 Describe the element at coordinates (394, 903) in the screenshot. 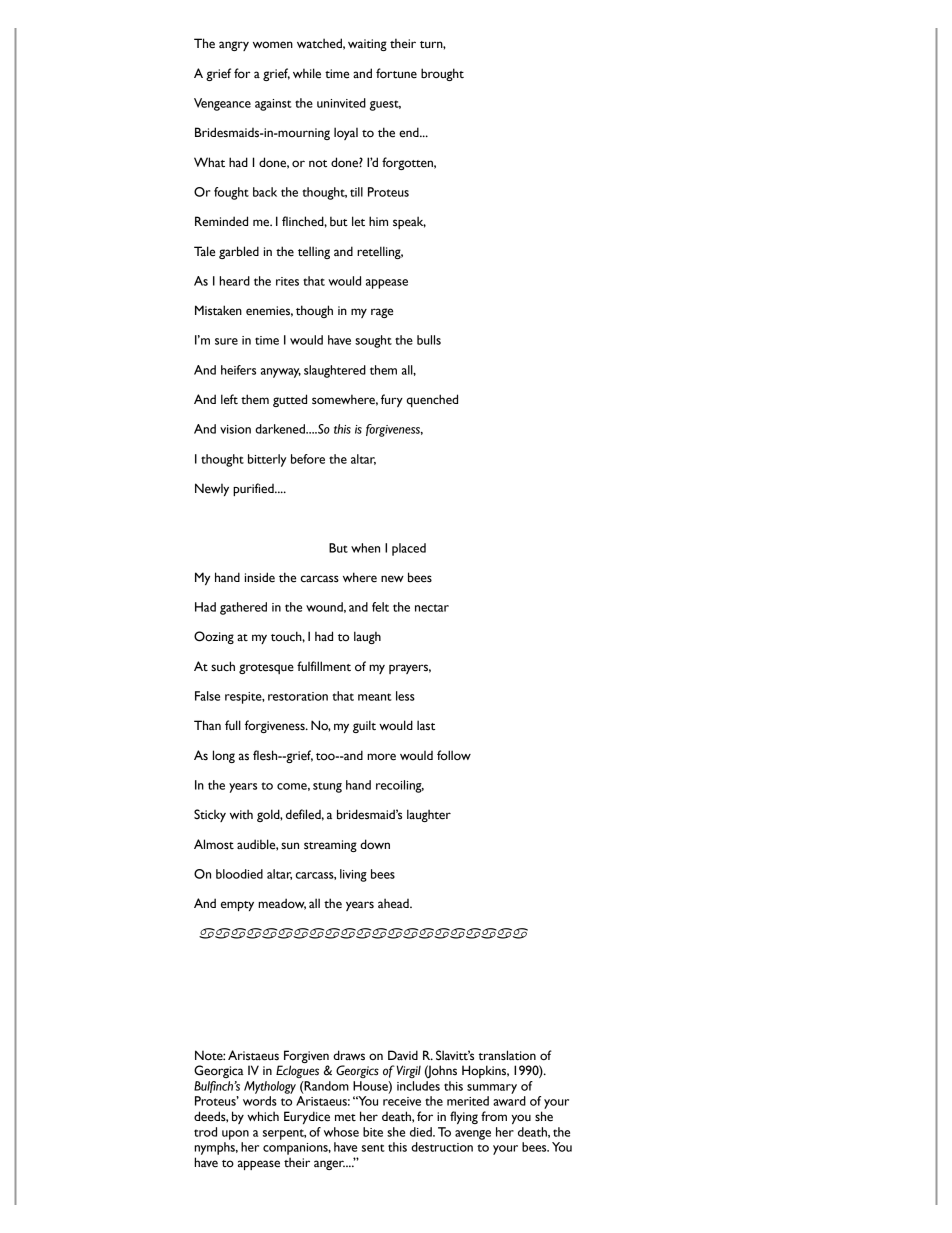

I see `ahead` at that location.
